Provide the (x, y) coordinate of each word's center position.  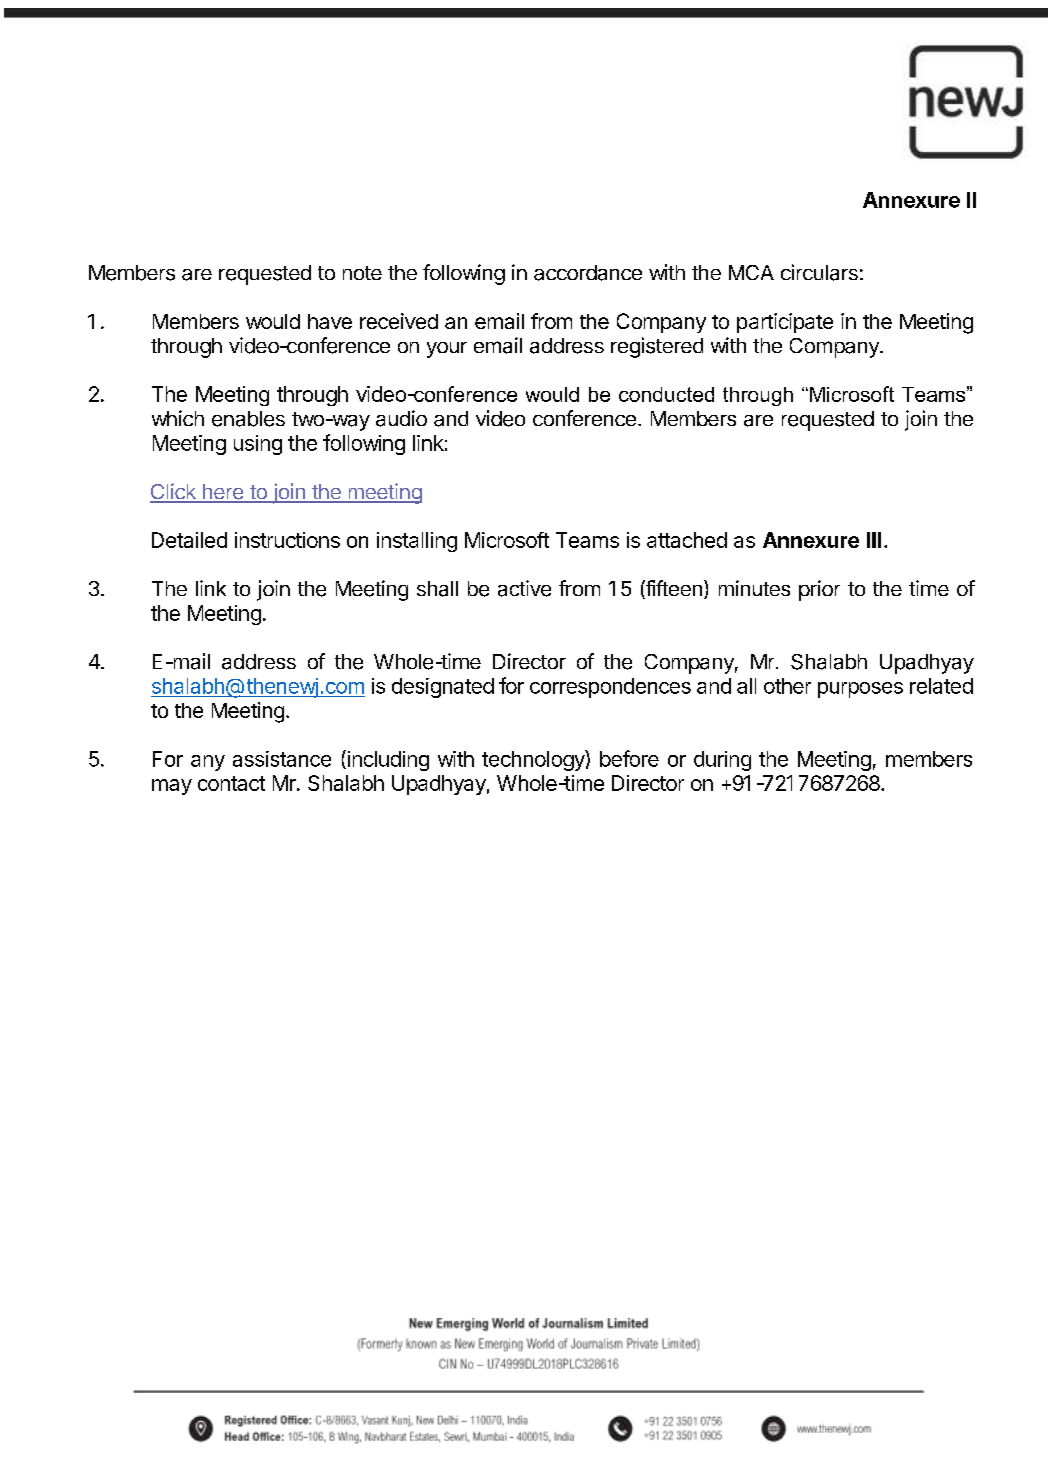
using (258, 445)
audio (401, 418)
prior (819, 590)
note (362, 273)
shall (437, 589)
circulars (819, 272)
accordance (588, 273)
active (524, 588)
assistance (282, 759)
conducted (666, 394)
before (629, 758)
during (722, 761)
